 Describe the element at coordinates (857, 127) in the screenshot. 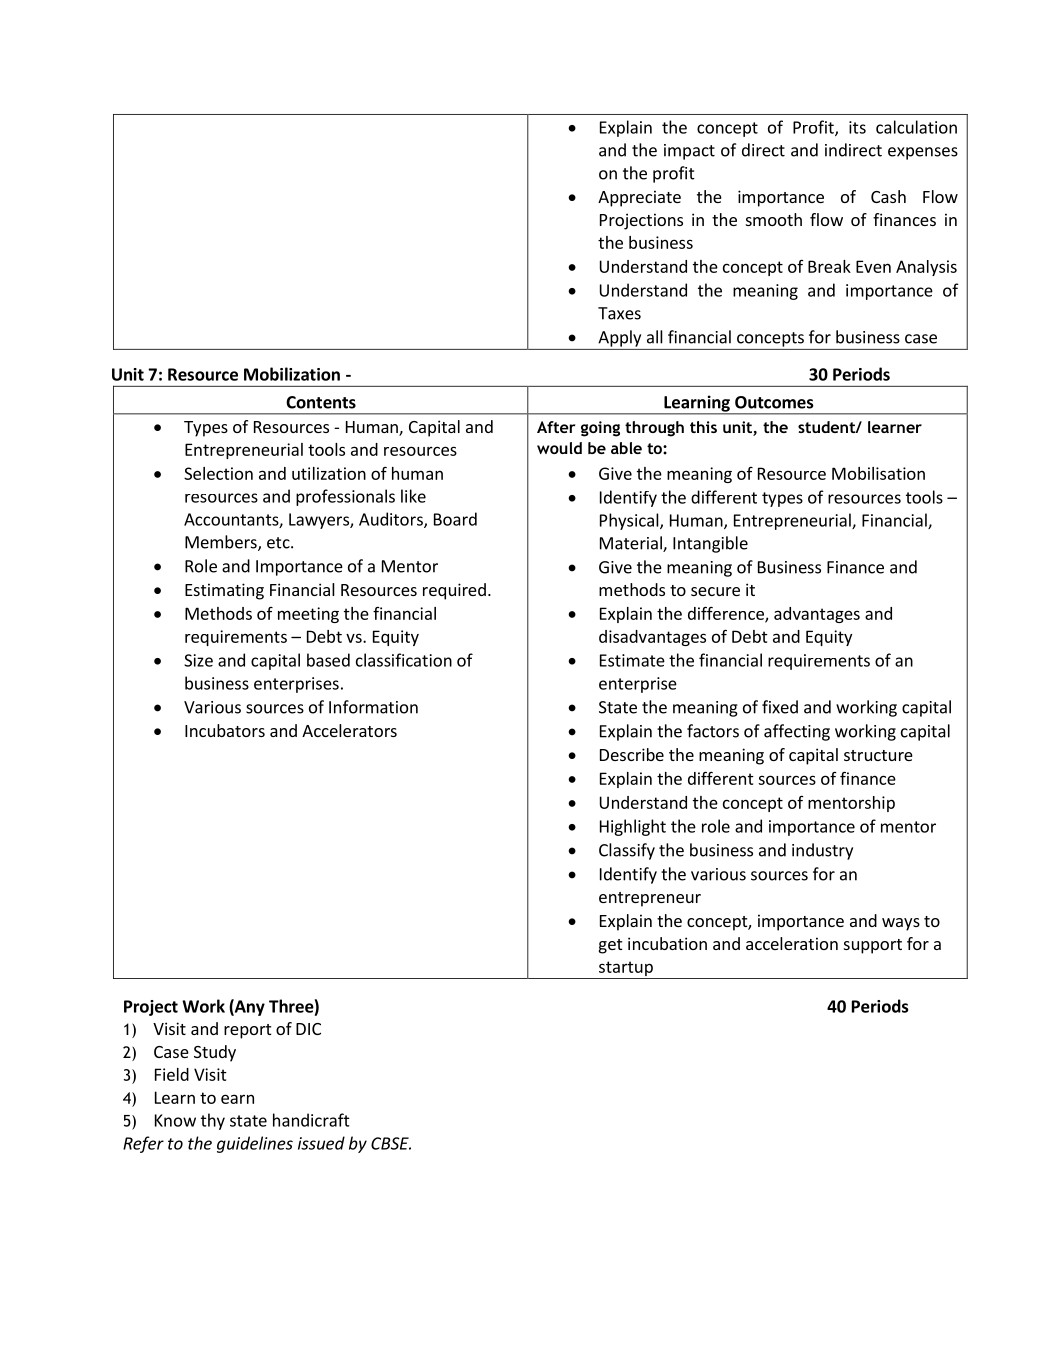

I see `its` at that location.
